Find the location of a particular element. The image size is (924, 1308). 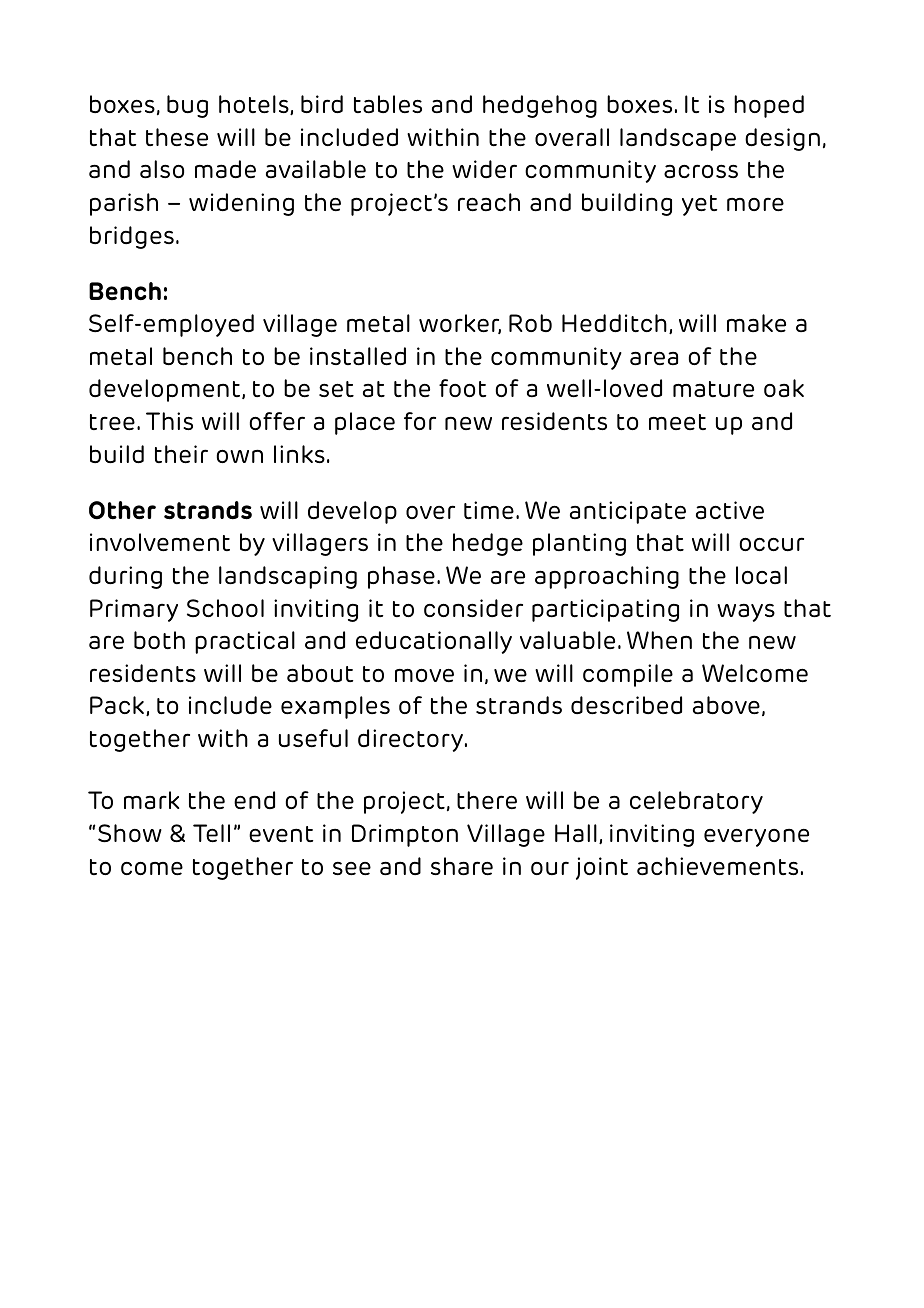

these is located at coordinates (177, 137).
